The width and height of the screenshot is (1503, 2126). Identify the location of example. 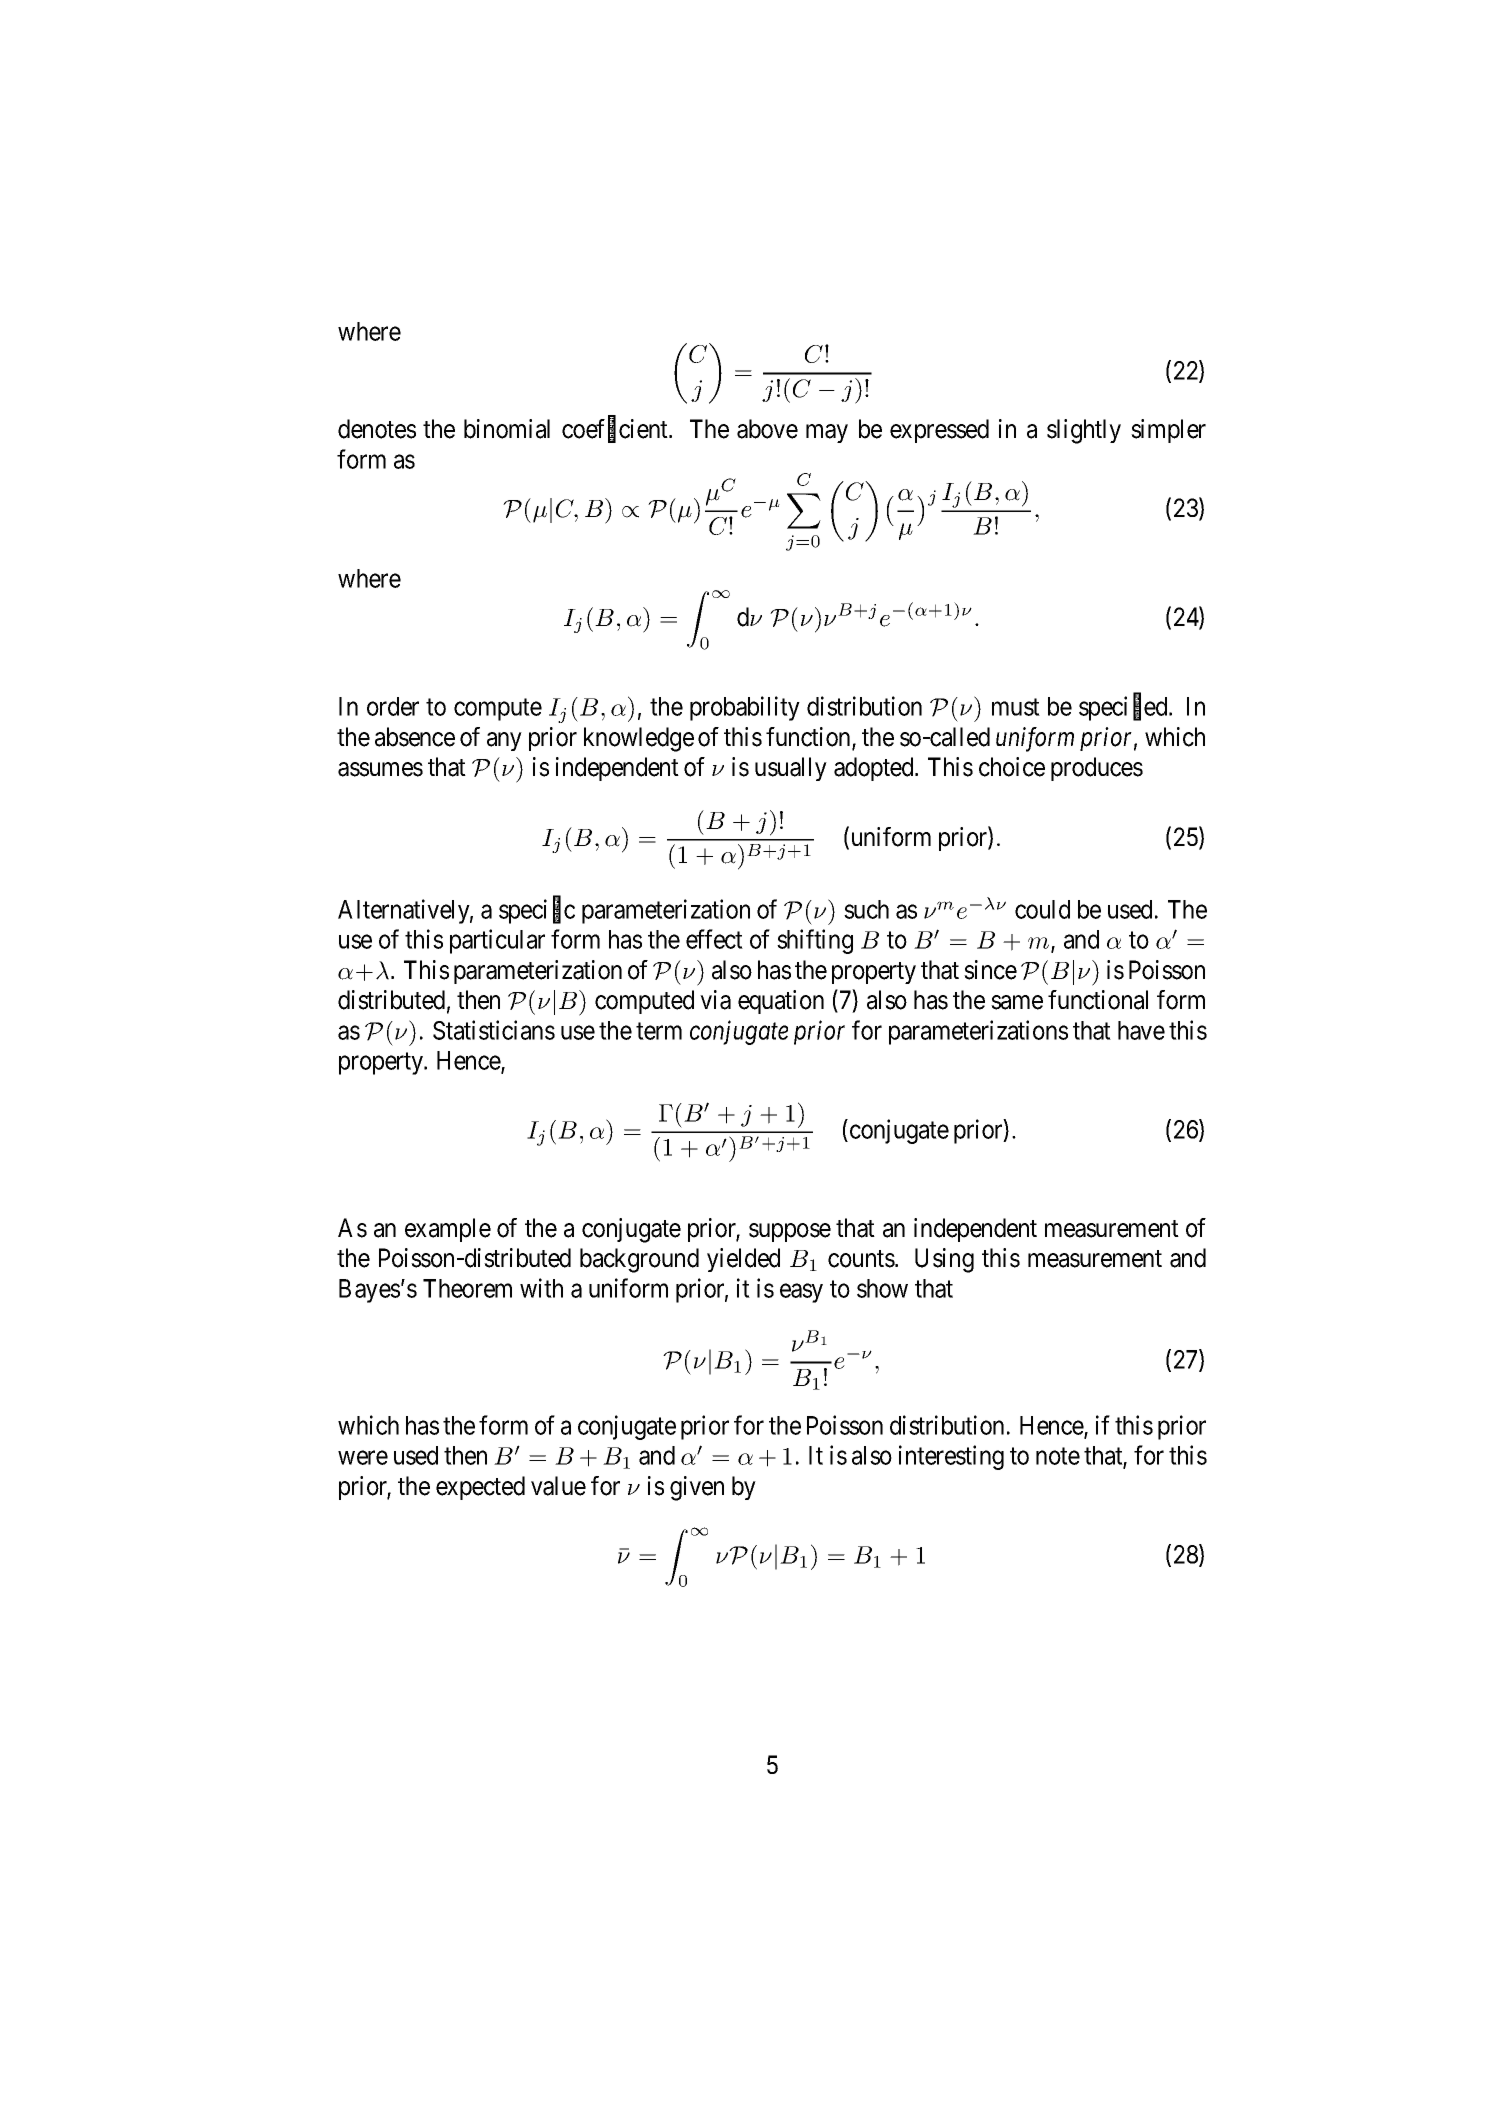
(448, 1230).
